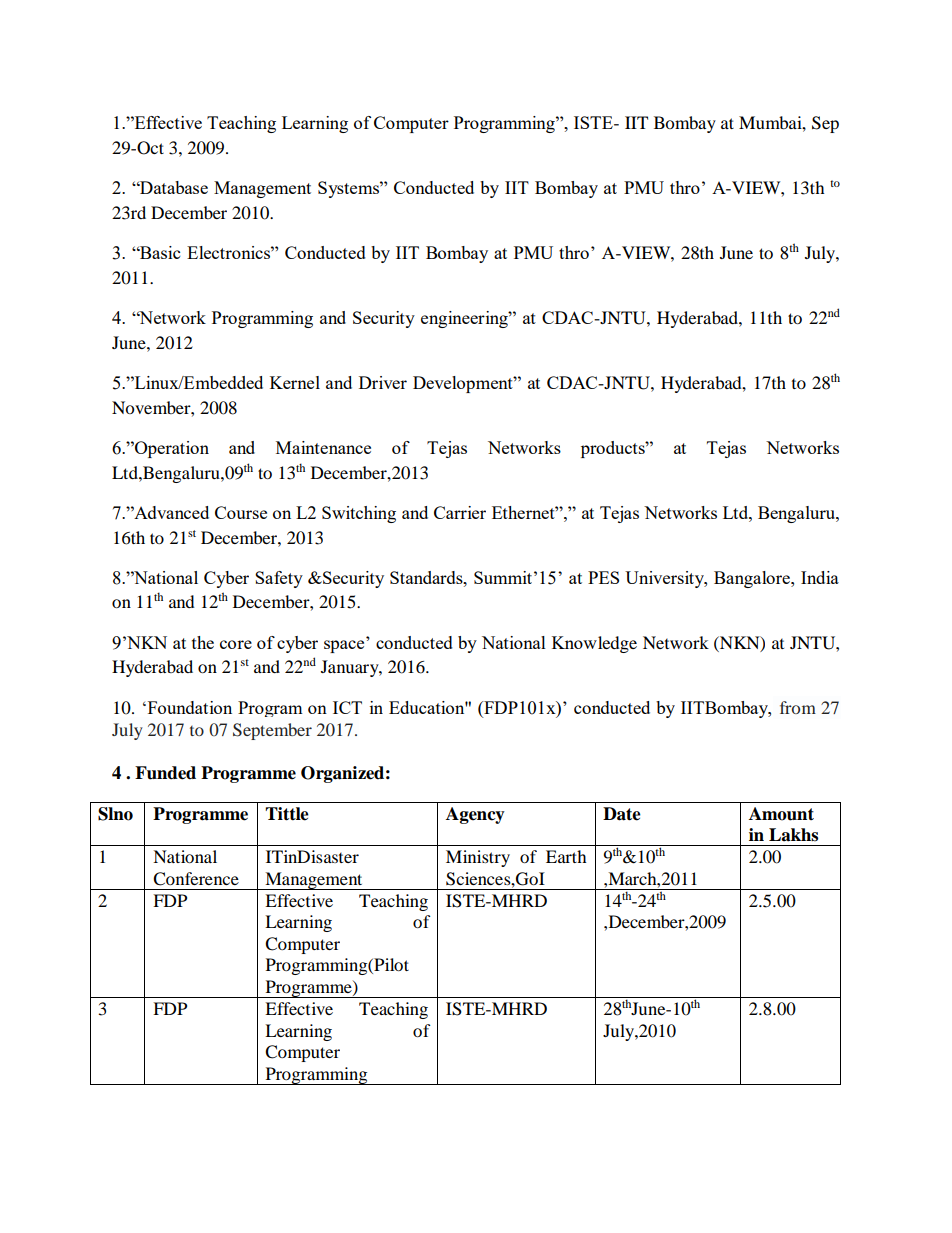  Describe the element at coordinates (478, 858) in the document. I see `Ministry` at that location.
